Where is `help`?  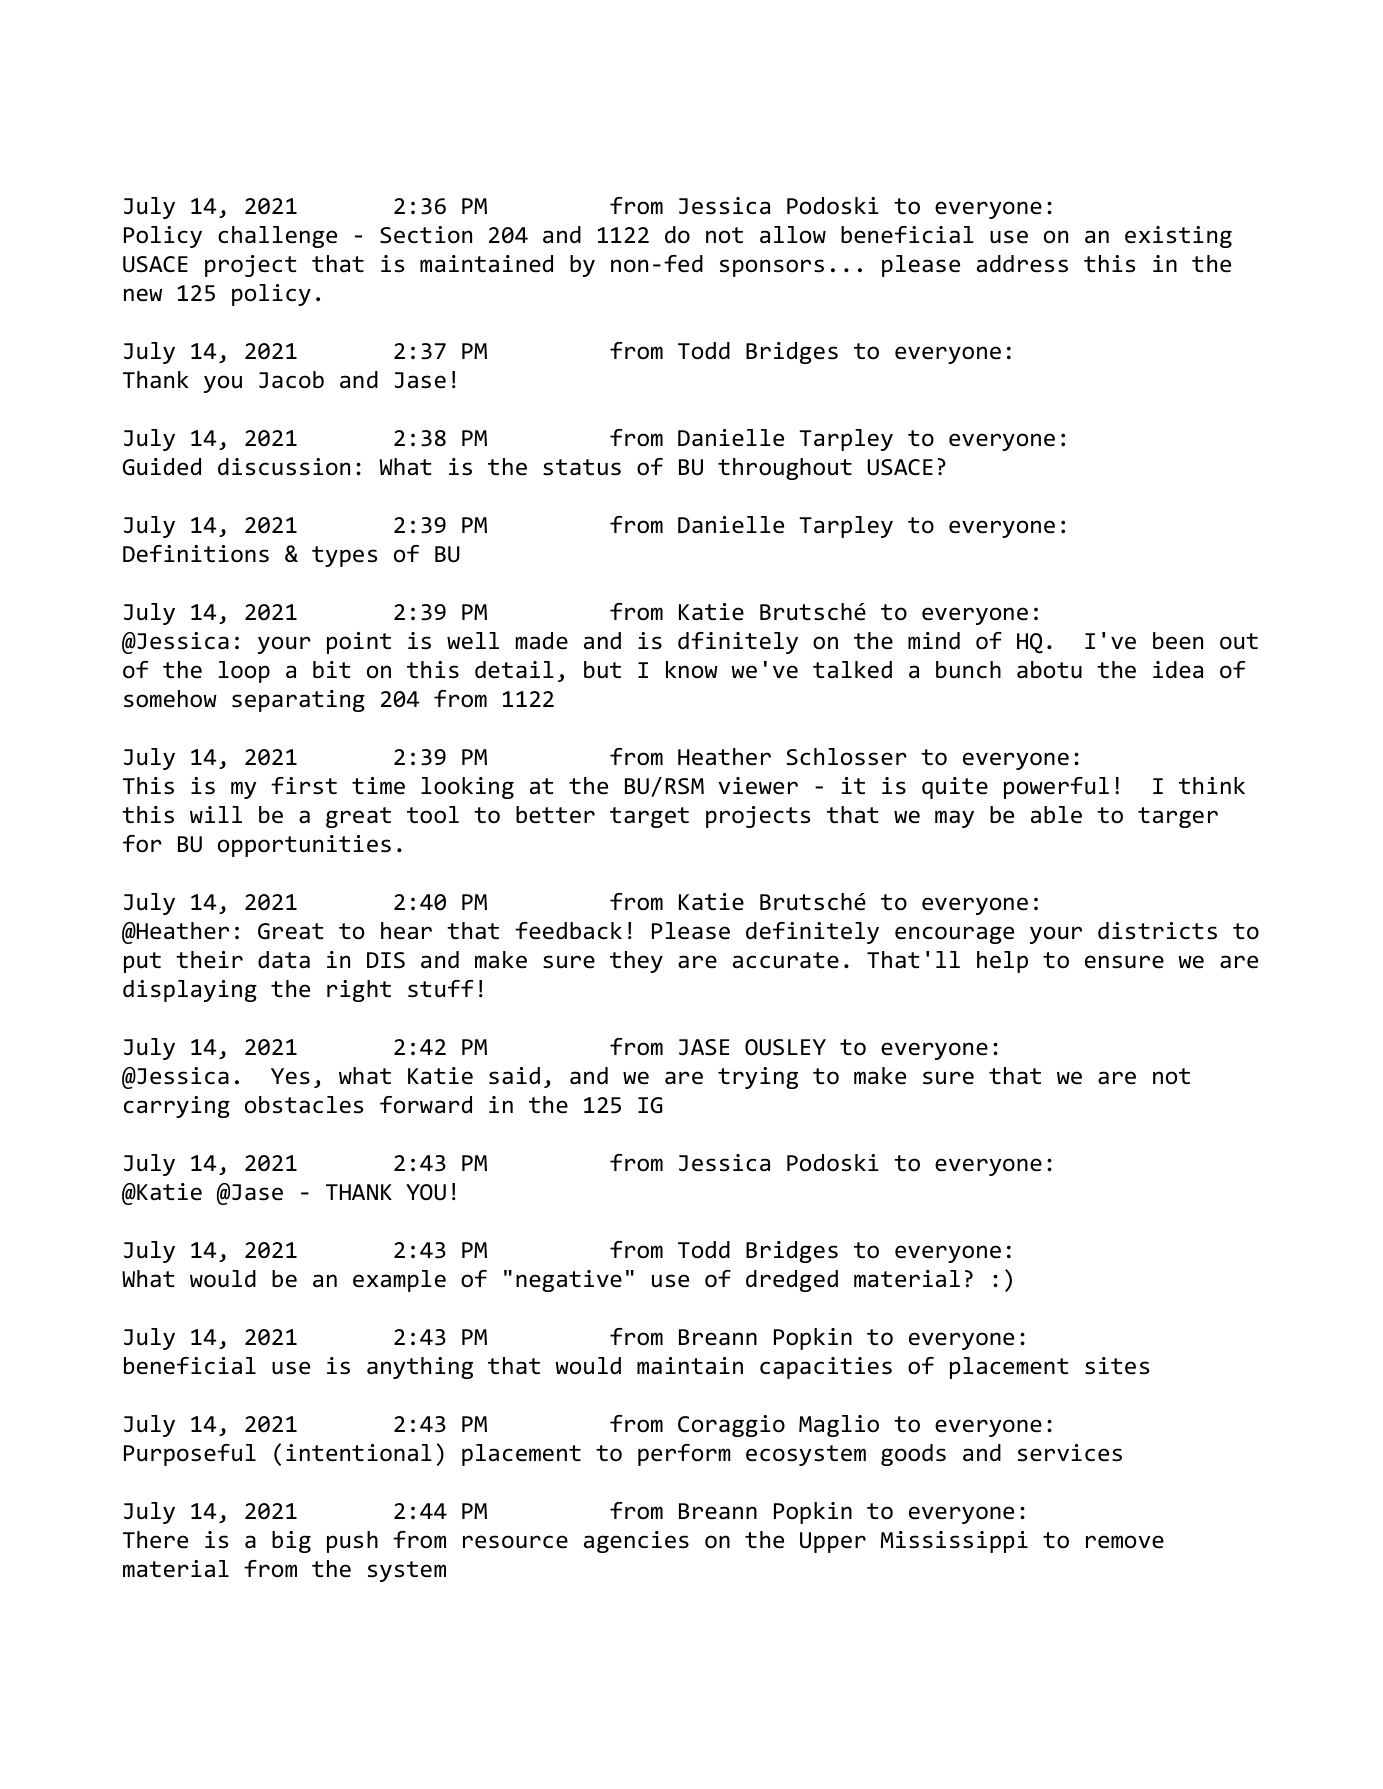
help is located at coordinates (1002, 962).
